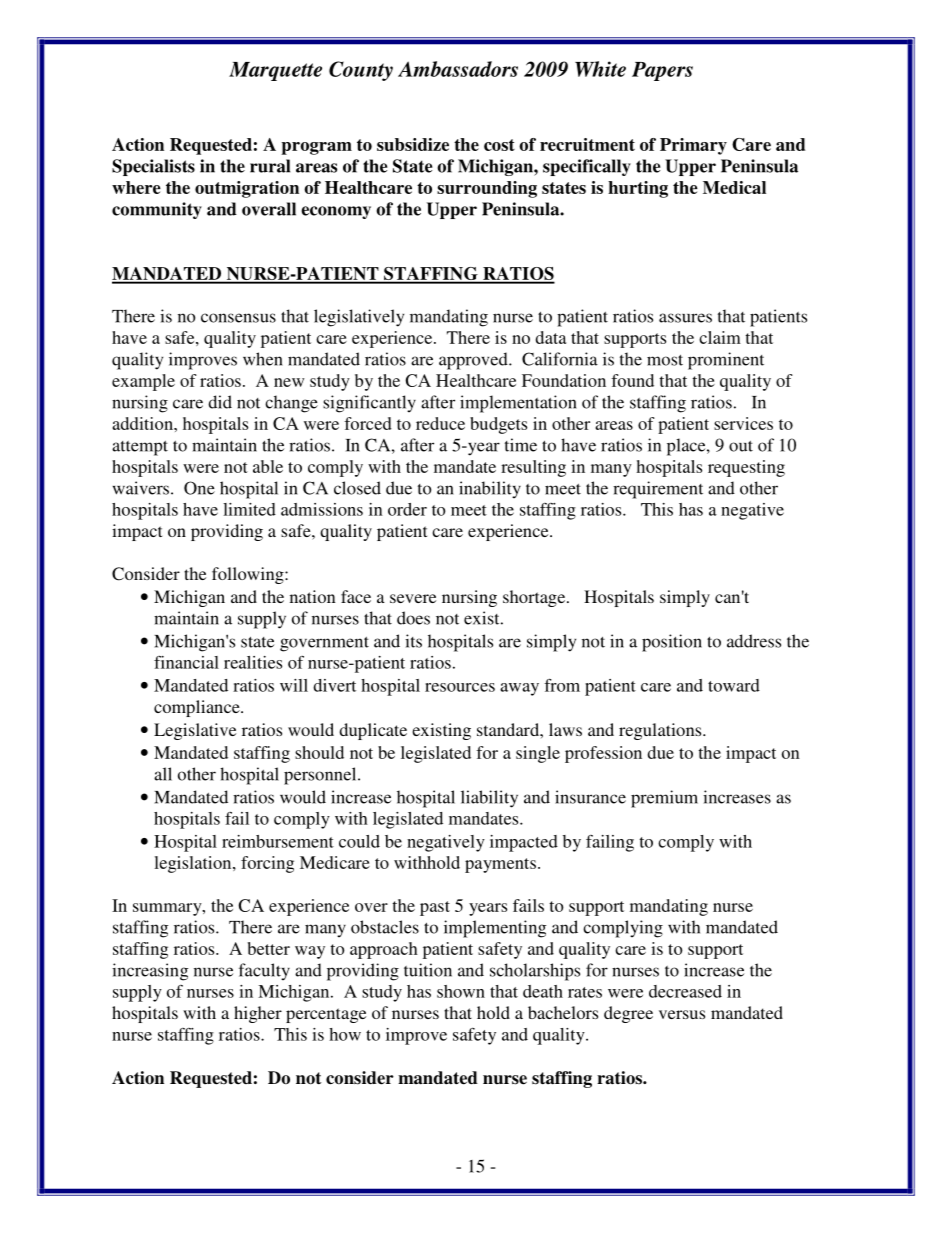 The width and height of the page is (952, 1233). What do you see at coordinates (665, 360) in the page?
I see `most` at bounding box center [665, 360].
